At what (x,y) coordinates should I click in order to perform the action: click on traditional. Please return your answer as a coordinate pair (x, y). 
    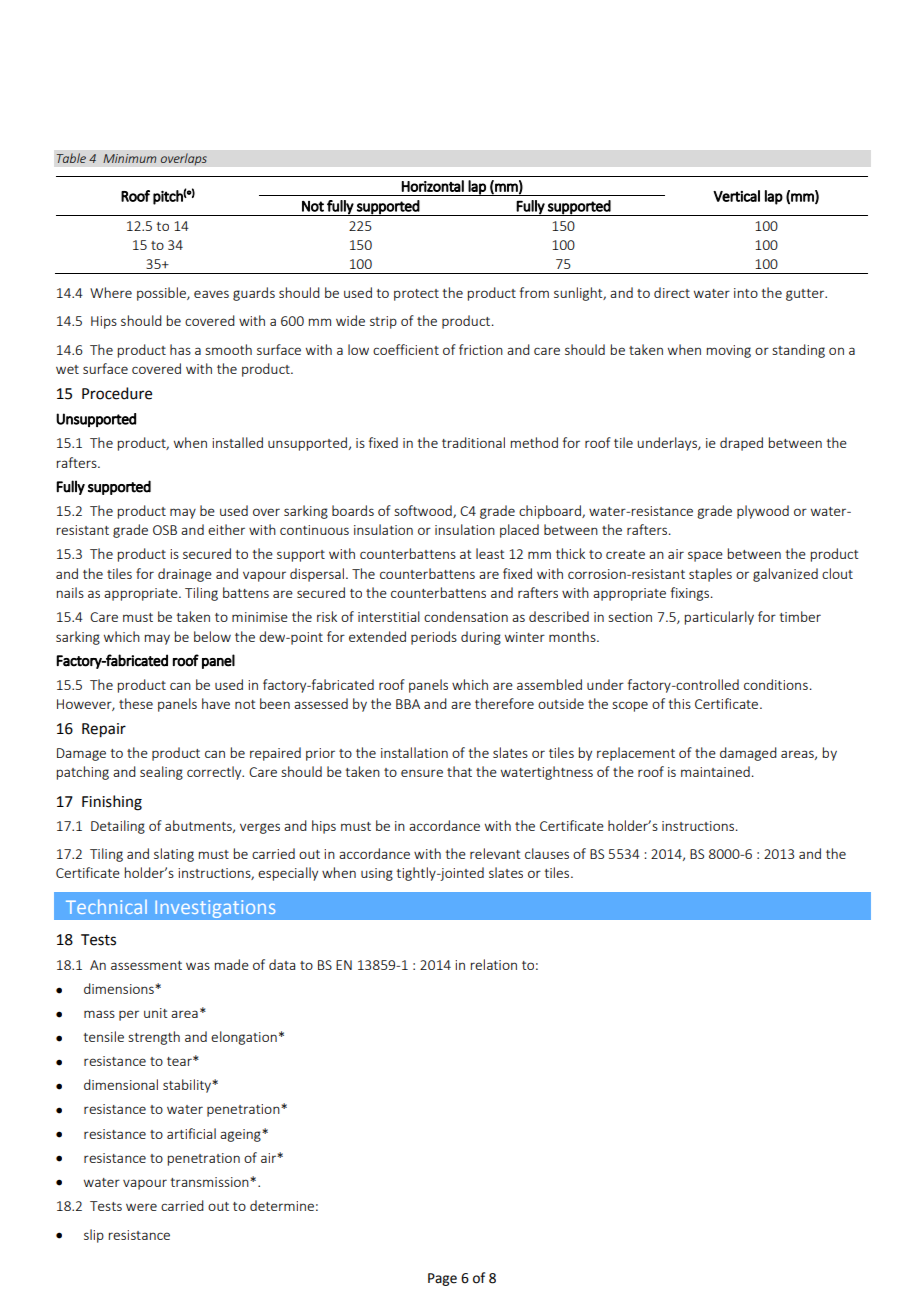
    Looking at the image, I should click on (473, 442).
